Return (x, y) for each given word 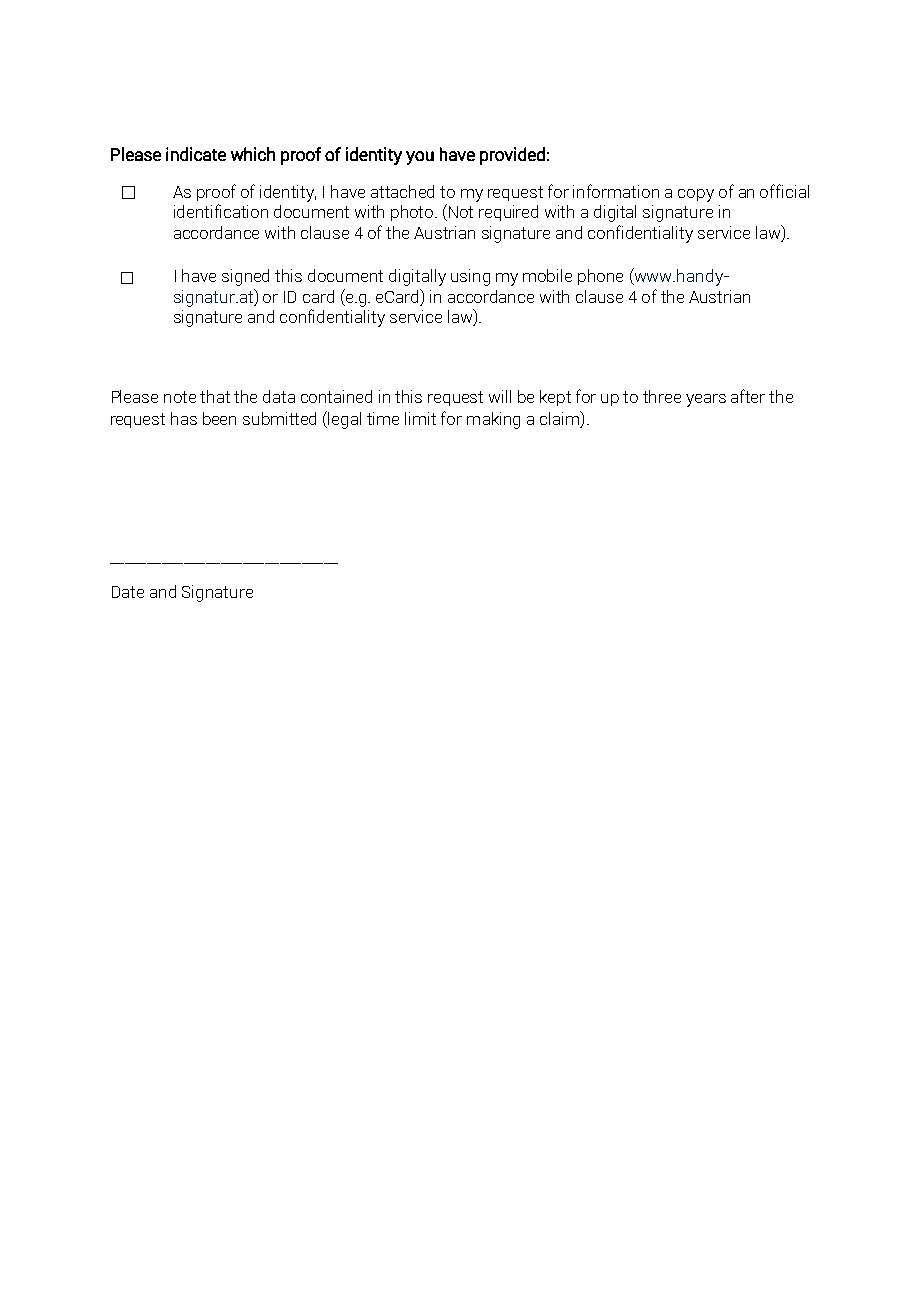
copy (696, 195)
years (706, 400)
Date (128, 592)
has (184, 418)
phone (600, 277)
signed (245, 277)
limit (420, 418)
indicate (196, 154)
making (493, 420)
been (219, 418)
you (420, 158)
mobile (547, 275)
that (215, 396)
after (748, 396)
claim (560, 418)
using (470, 277)
